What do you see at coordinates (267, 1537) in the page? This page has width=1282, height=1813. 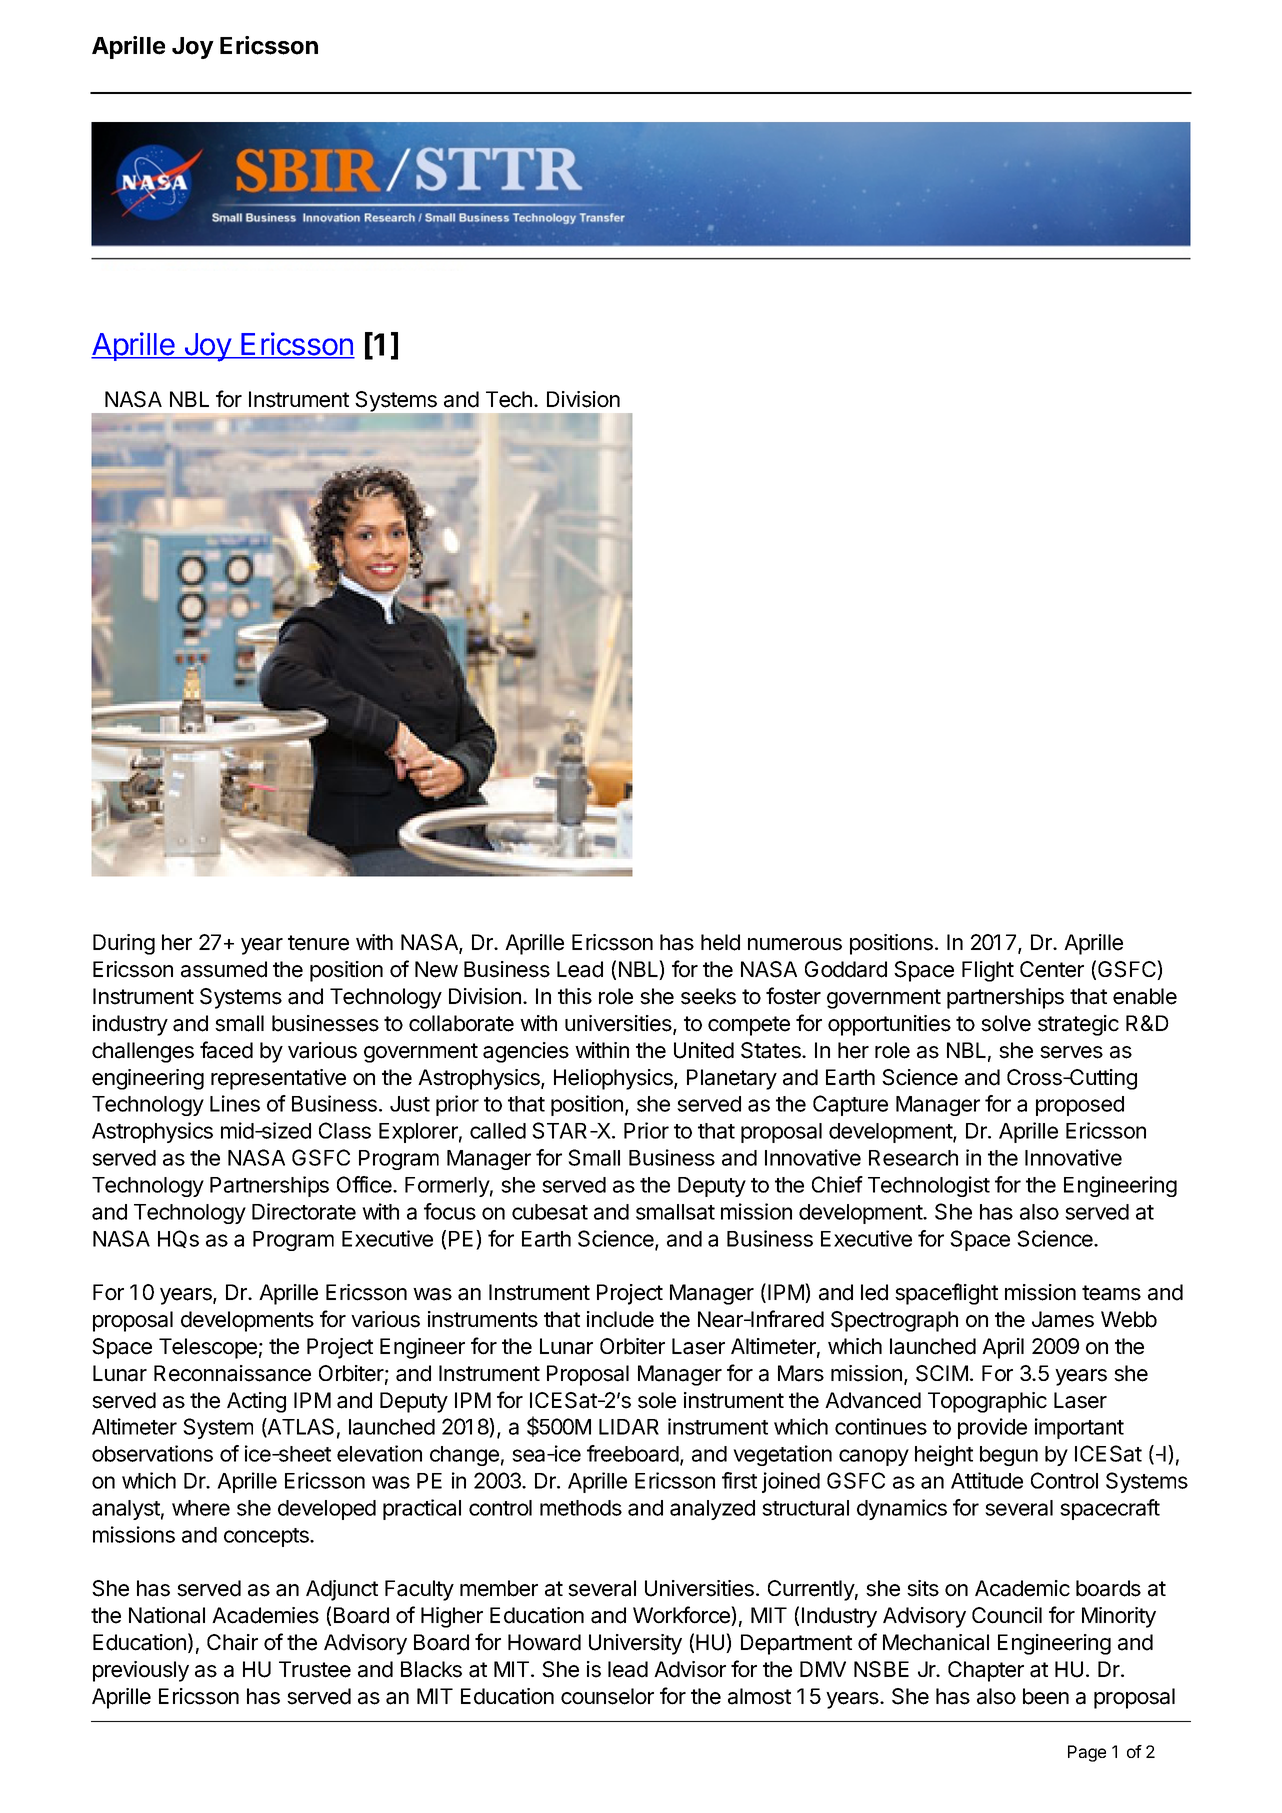 I see `concepts` at bounding box center [267, 1537].
